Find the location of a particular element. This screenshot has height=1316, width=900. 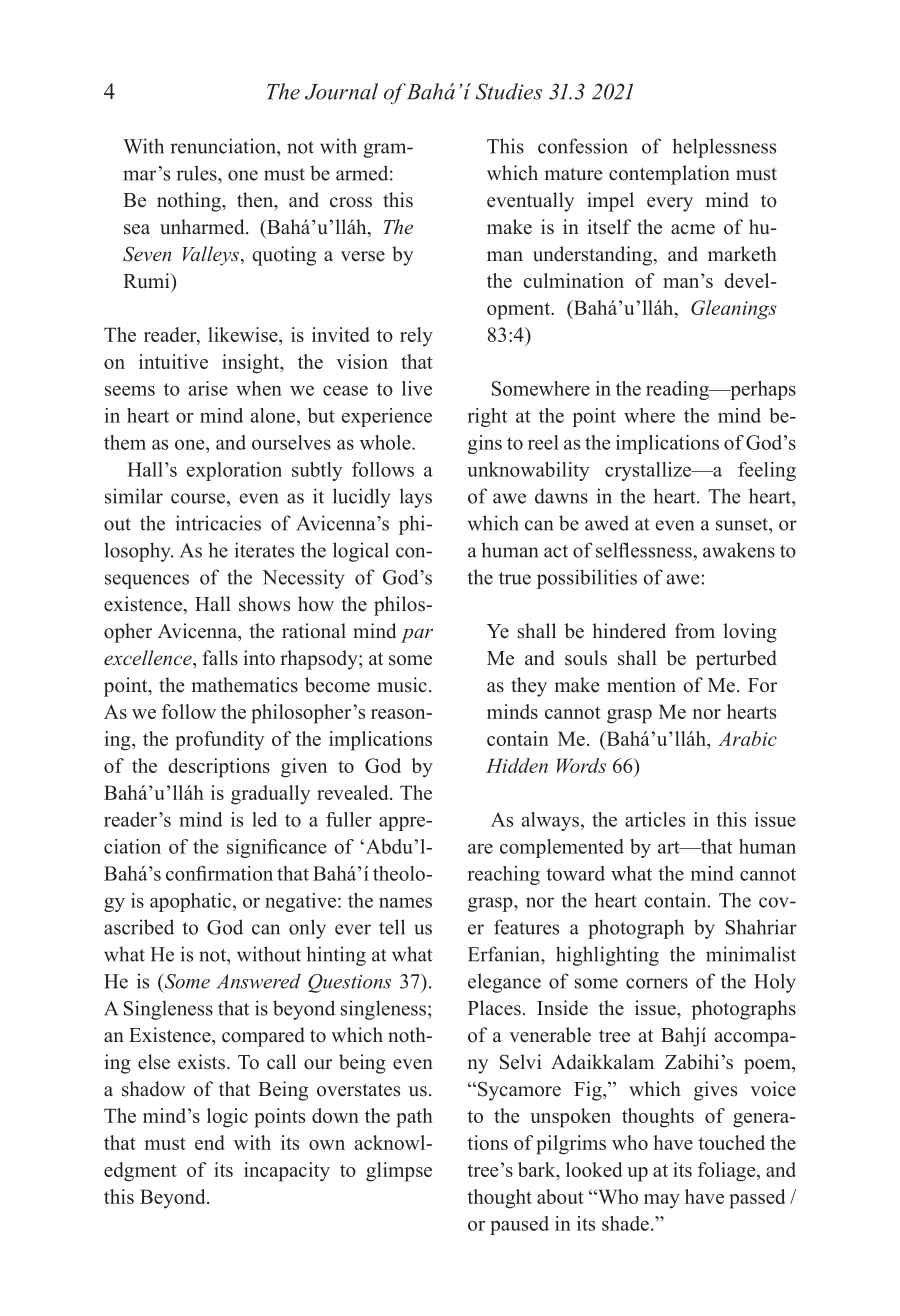

lays is located at coordinates (415, 498).
